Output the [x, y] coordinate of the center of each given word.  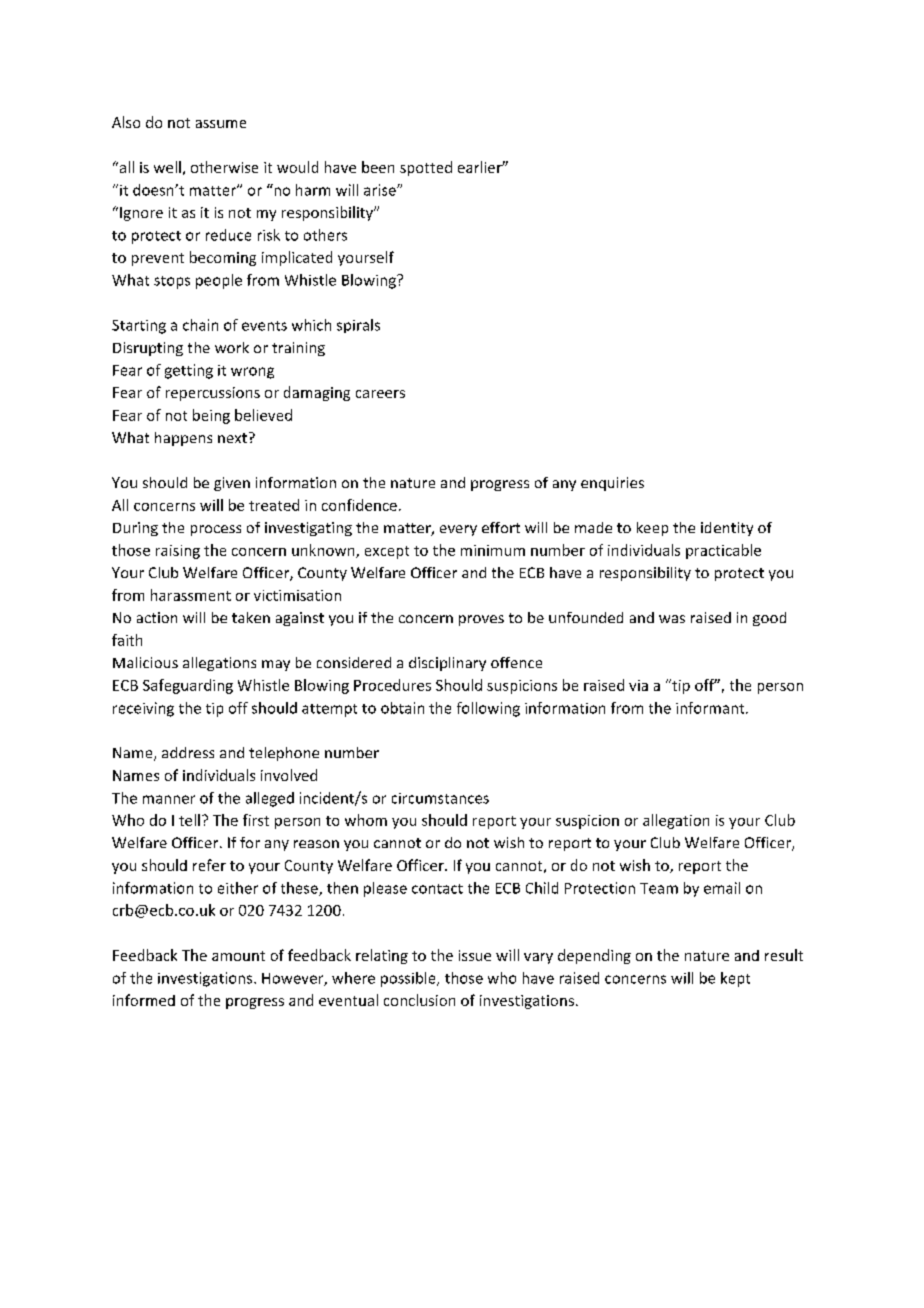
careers [380, 394]
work [232, 347]
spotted [426, 168]
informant [711, 708]
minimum [493, 550]
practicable [723, 551]
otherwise [224, 167]
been [378, 167]
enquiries [612, 484]
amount [238, 956]
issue [475, 955]
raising [178, 552]
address [188, 752]
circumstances [440, 798]
